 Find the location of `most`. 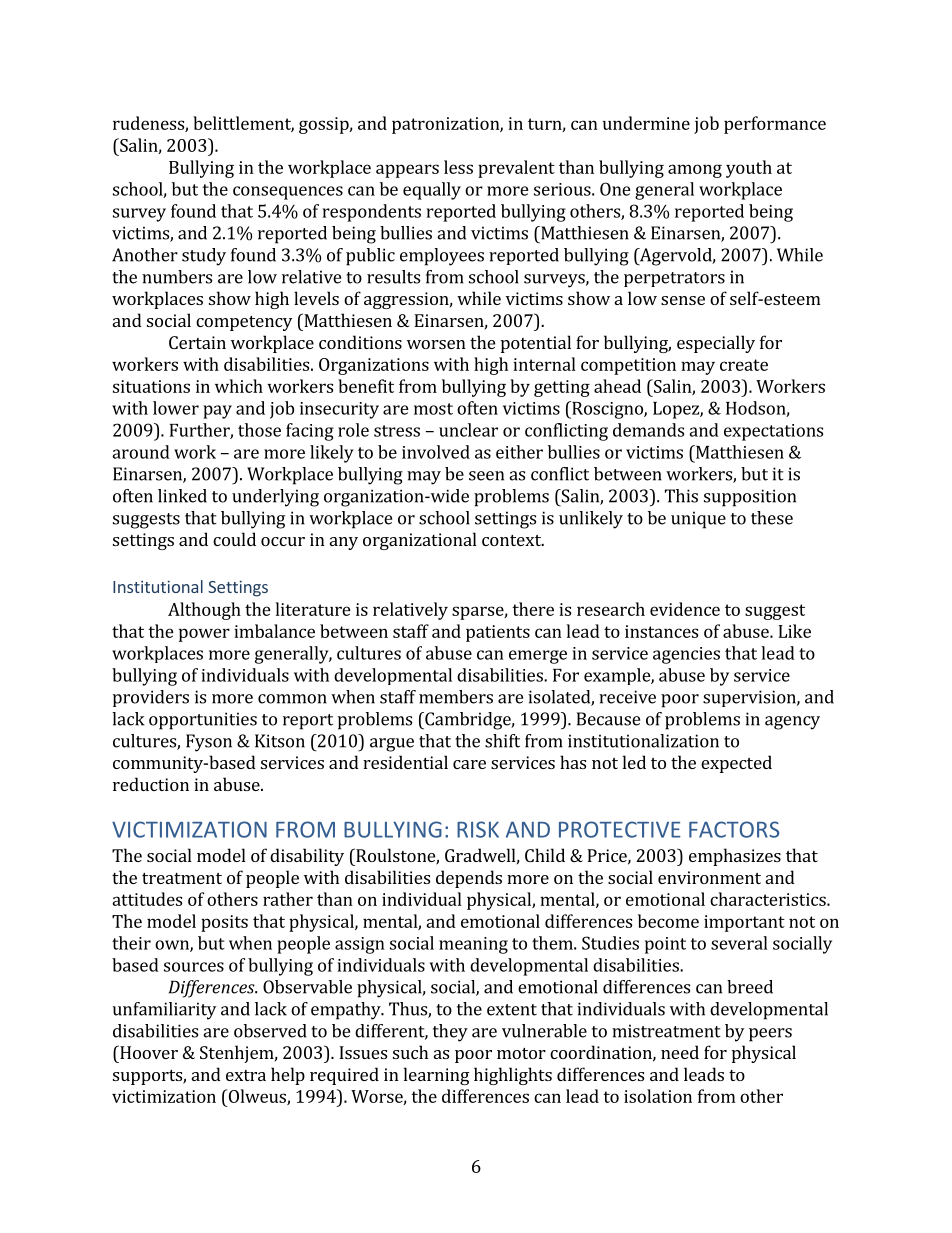

most is located at coordinates (433, 409).
